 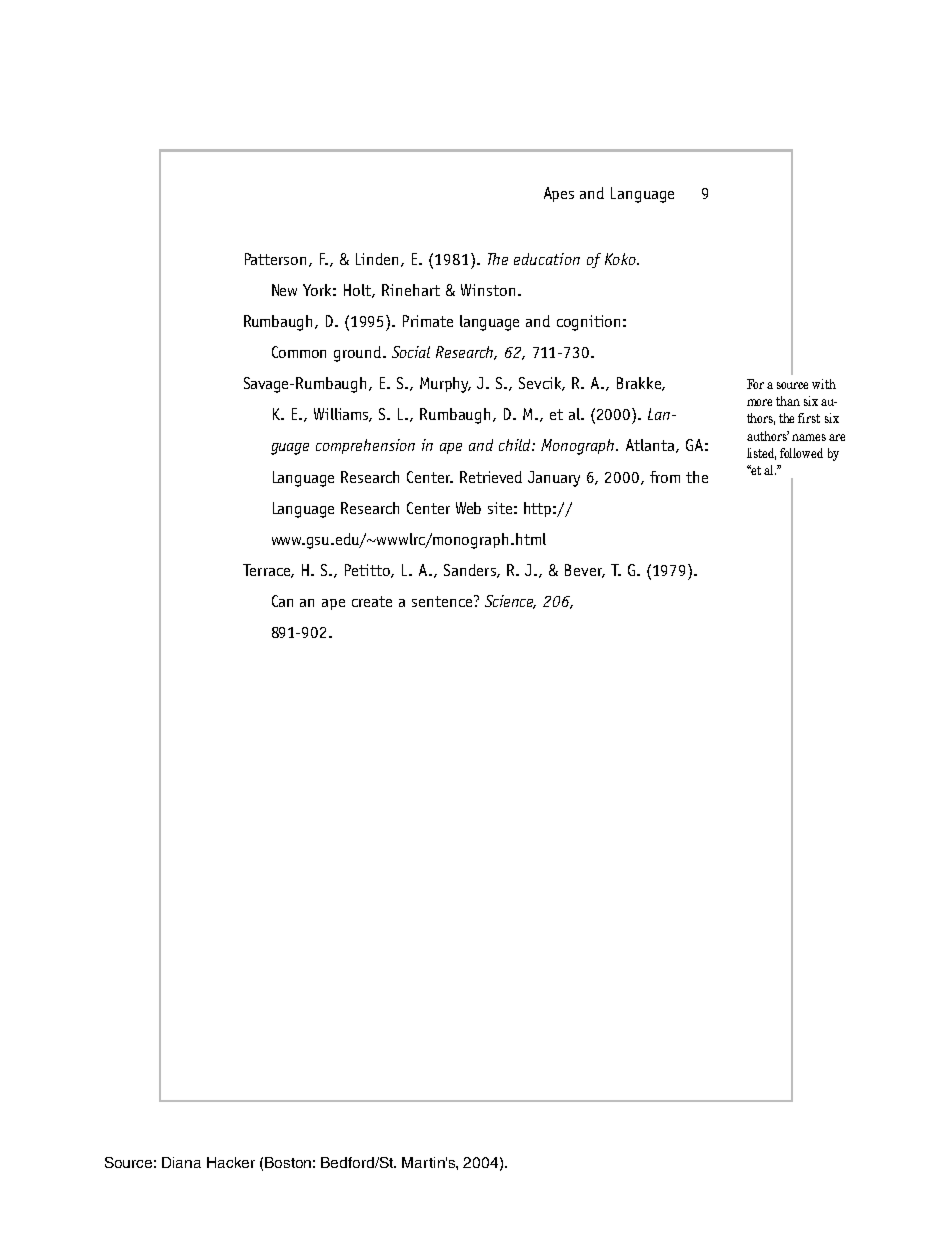 I want to click on Can, so click(x=282, y=601).
